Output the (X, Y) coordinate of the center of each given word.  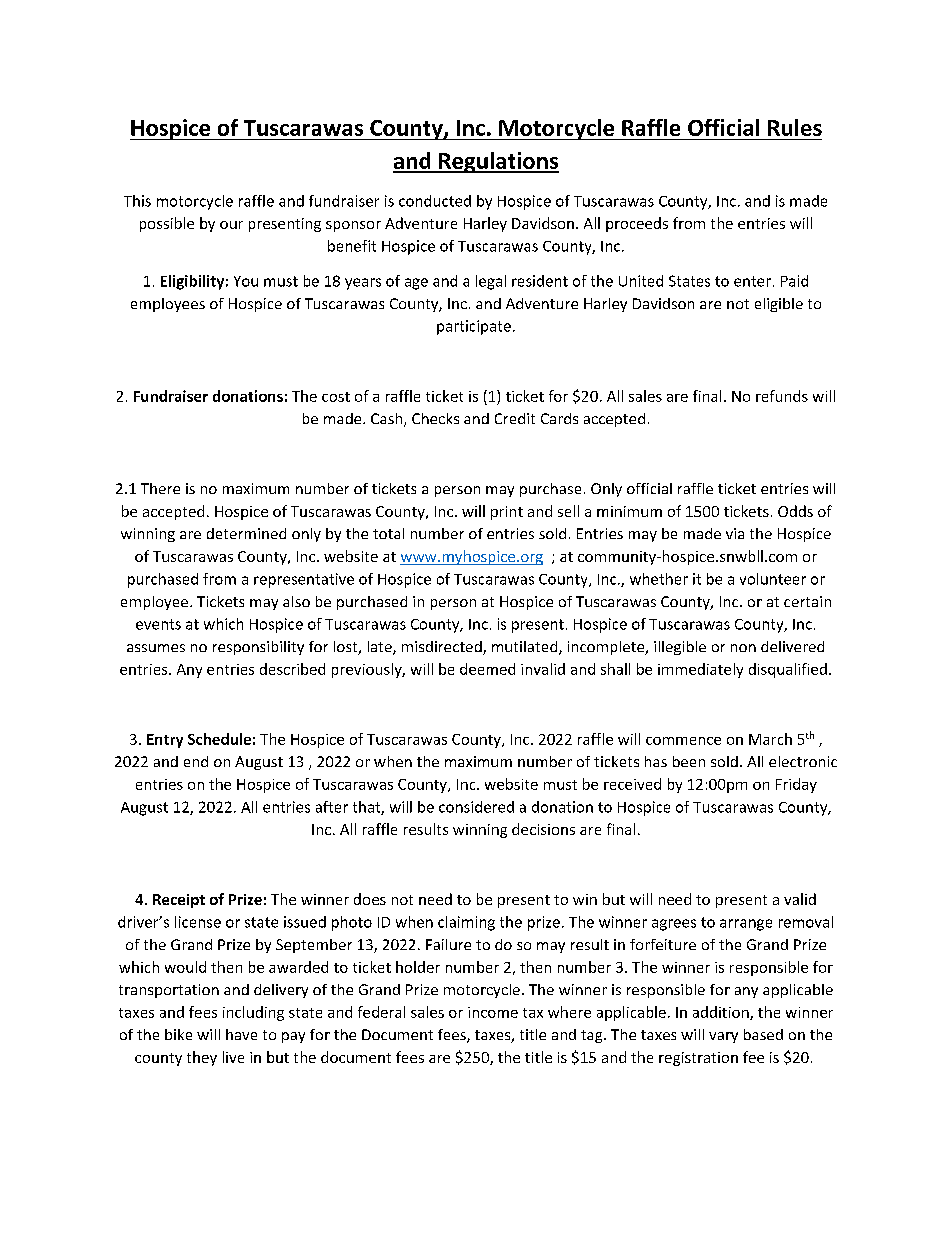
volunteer (773, 579)
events (158, 624)
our (231, 225)
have (241, 1034)
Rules (795, 127)
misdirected (443, 648)
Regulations (498, 162)
